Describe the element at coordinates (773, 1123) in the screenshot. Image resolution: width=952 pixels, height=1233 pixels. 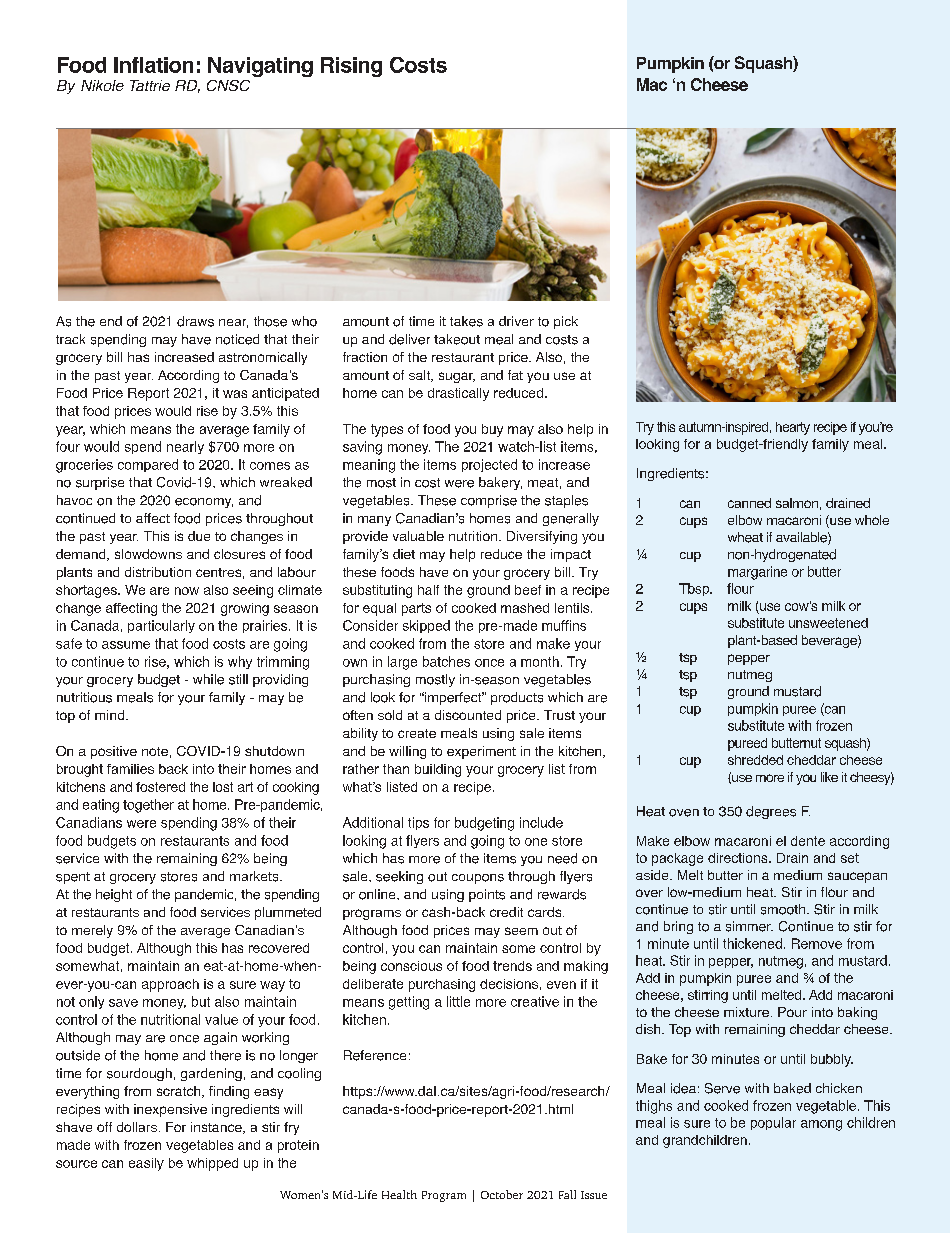
I see `popular` at that location.
